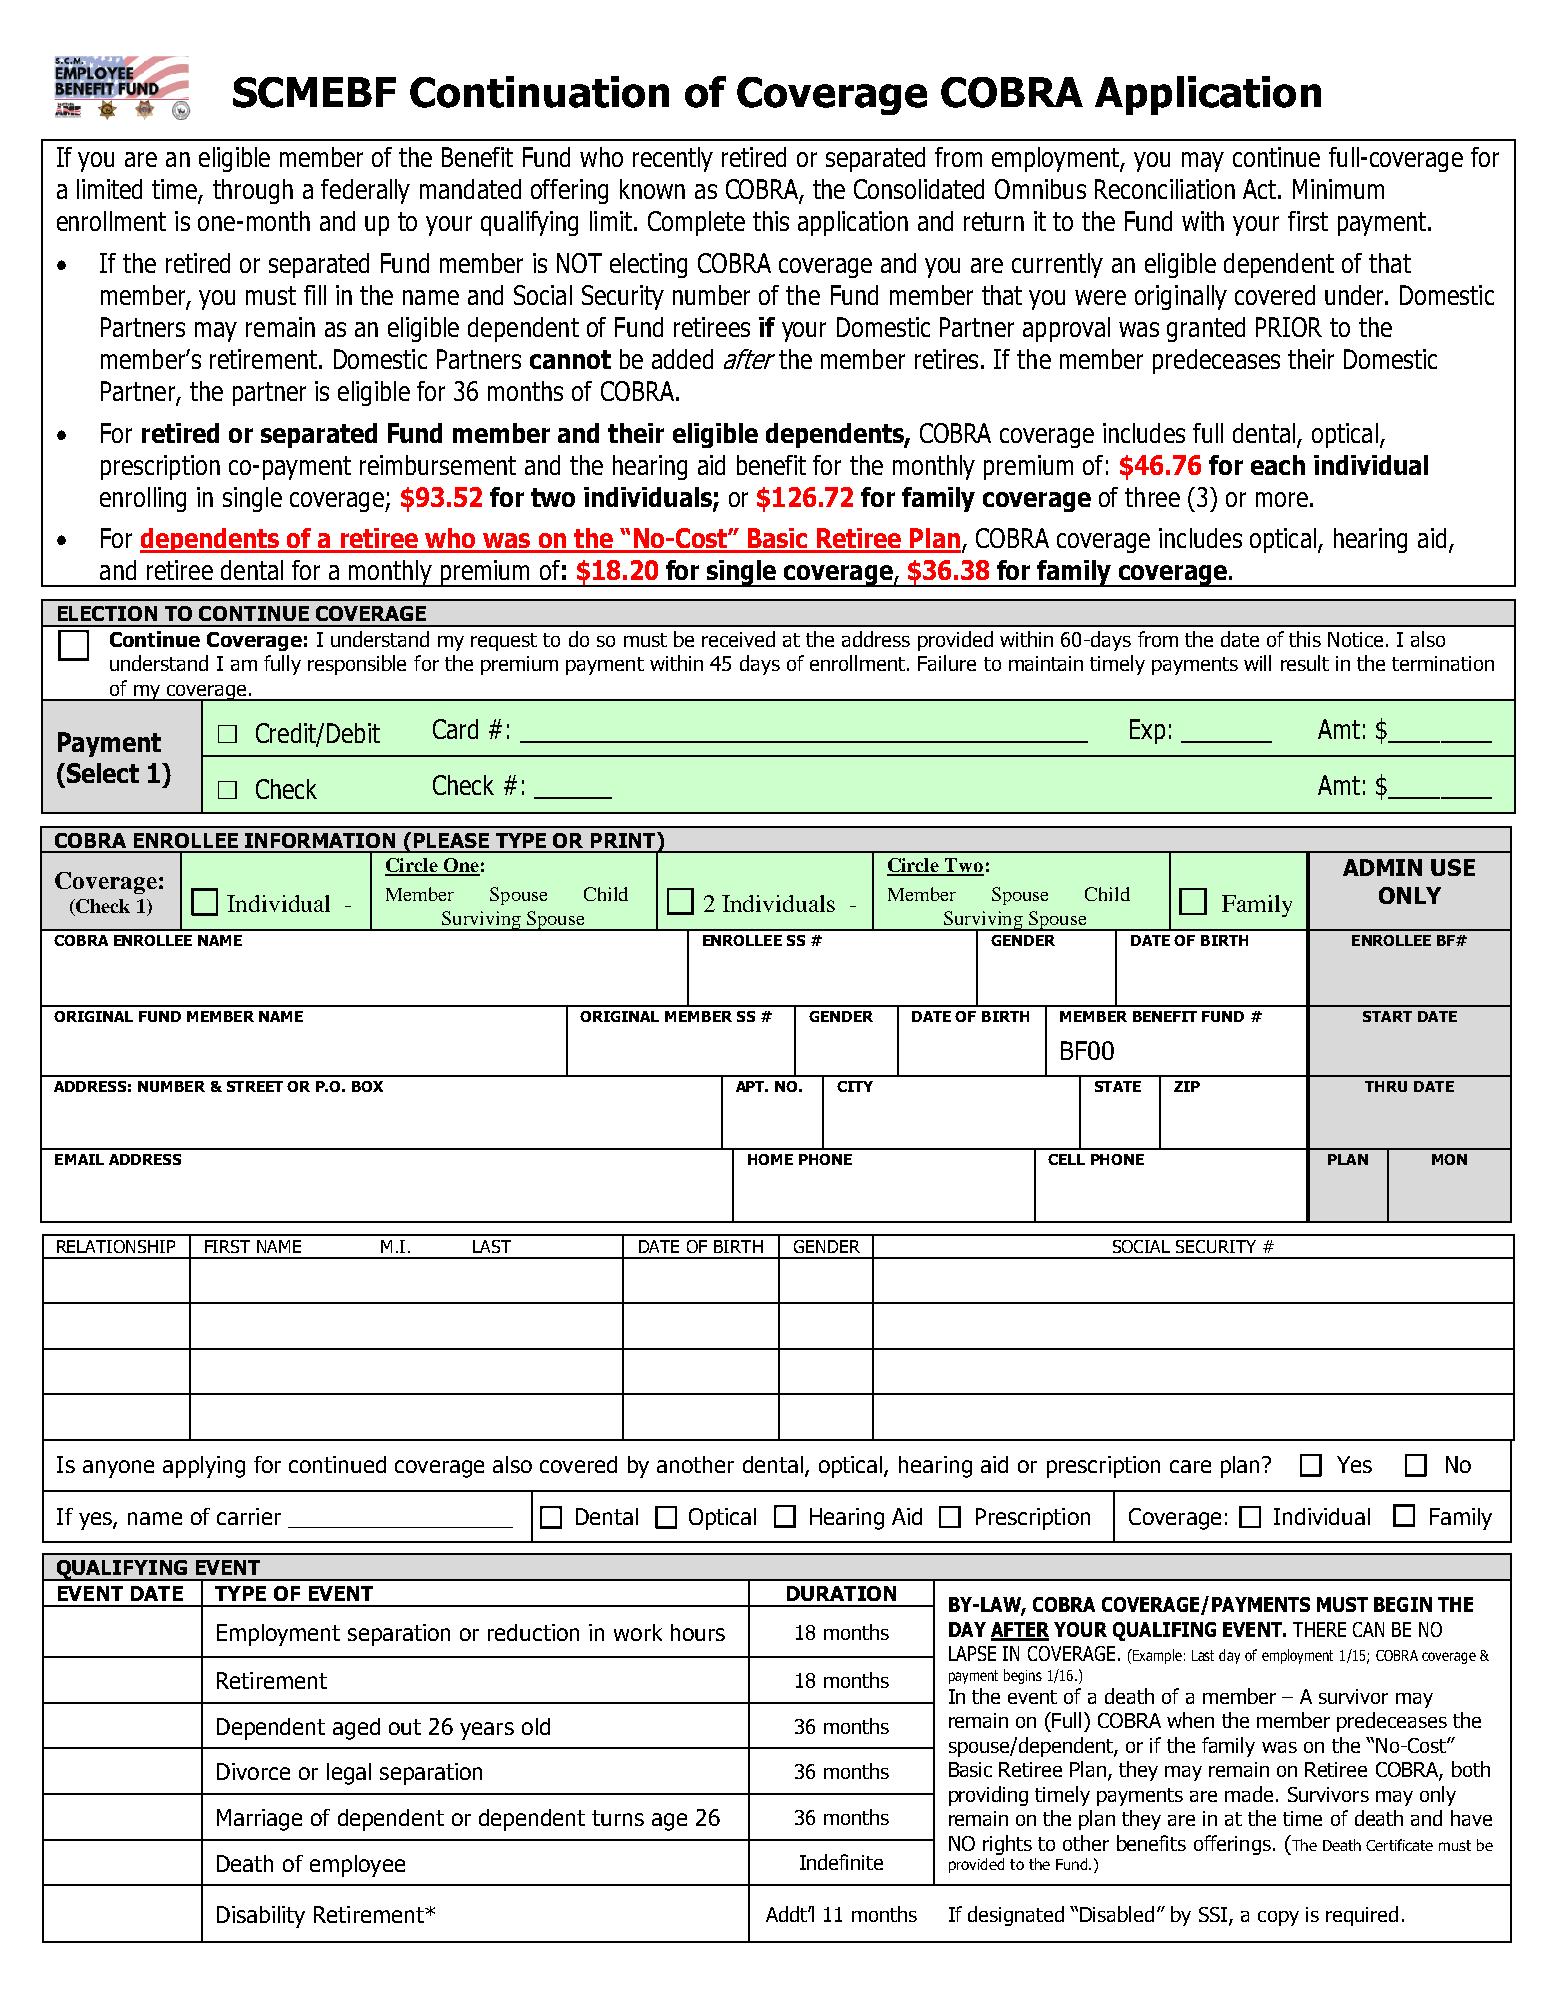 Image resolution: width=1551 pixels, height=2007 pixels. I want to click on Marriage, so click(259, 1820).
